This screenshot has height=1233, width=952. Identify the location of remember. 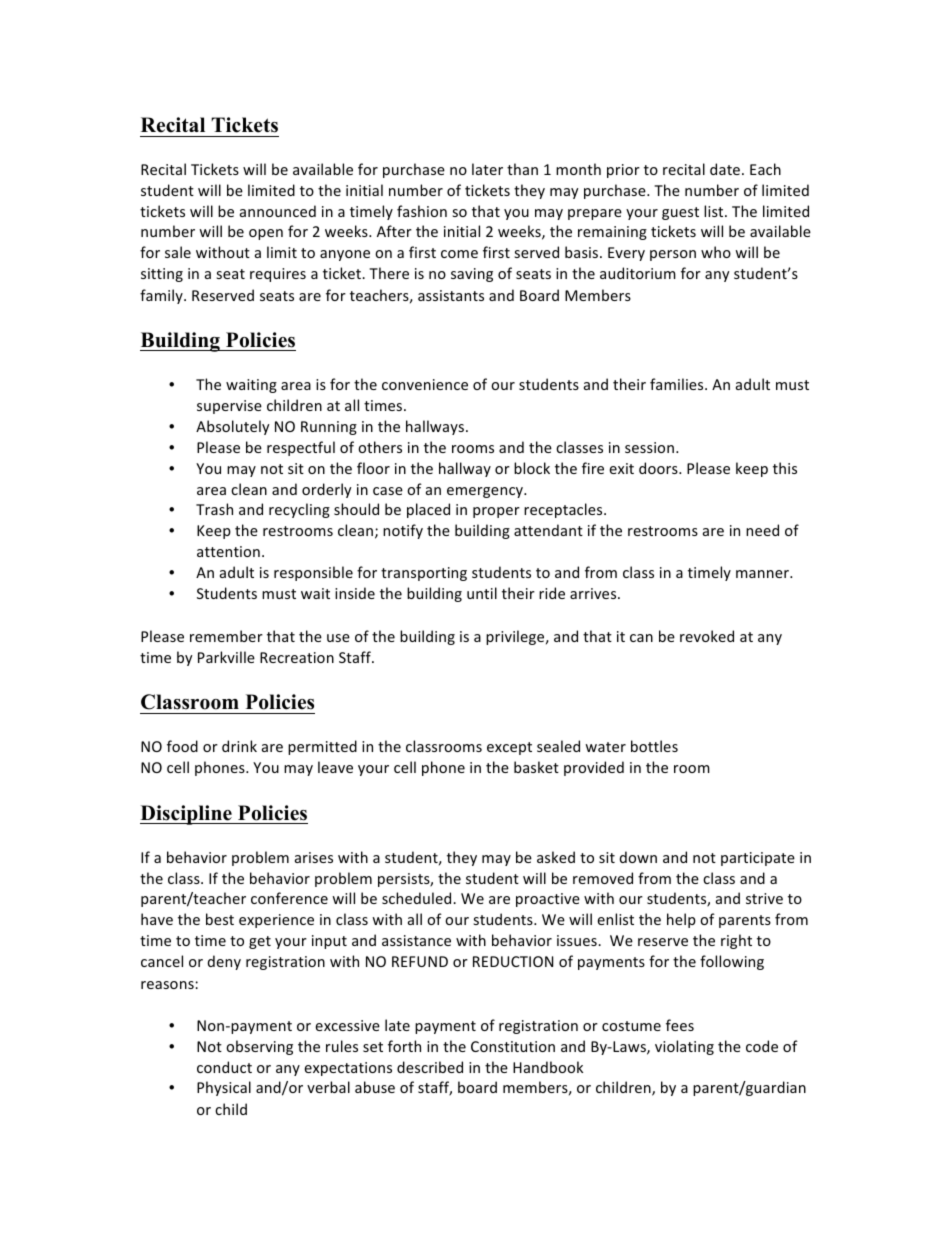
(226, 636).
